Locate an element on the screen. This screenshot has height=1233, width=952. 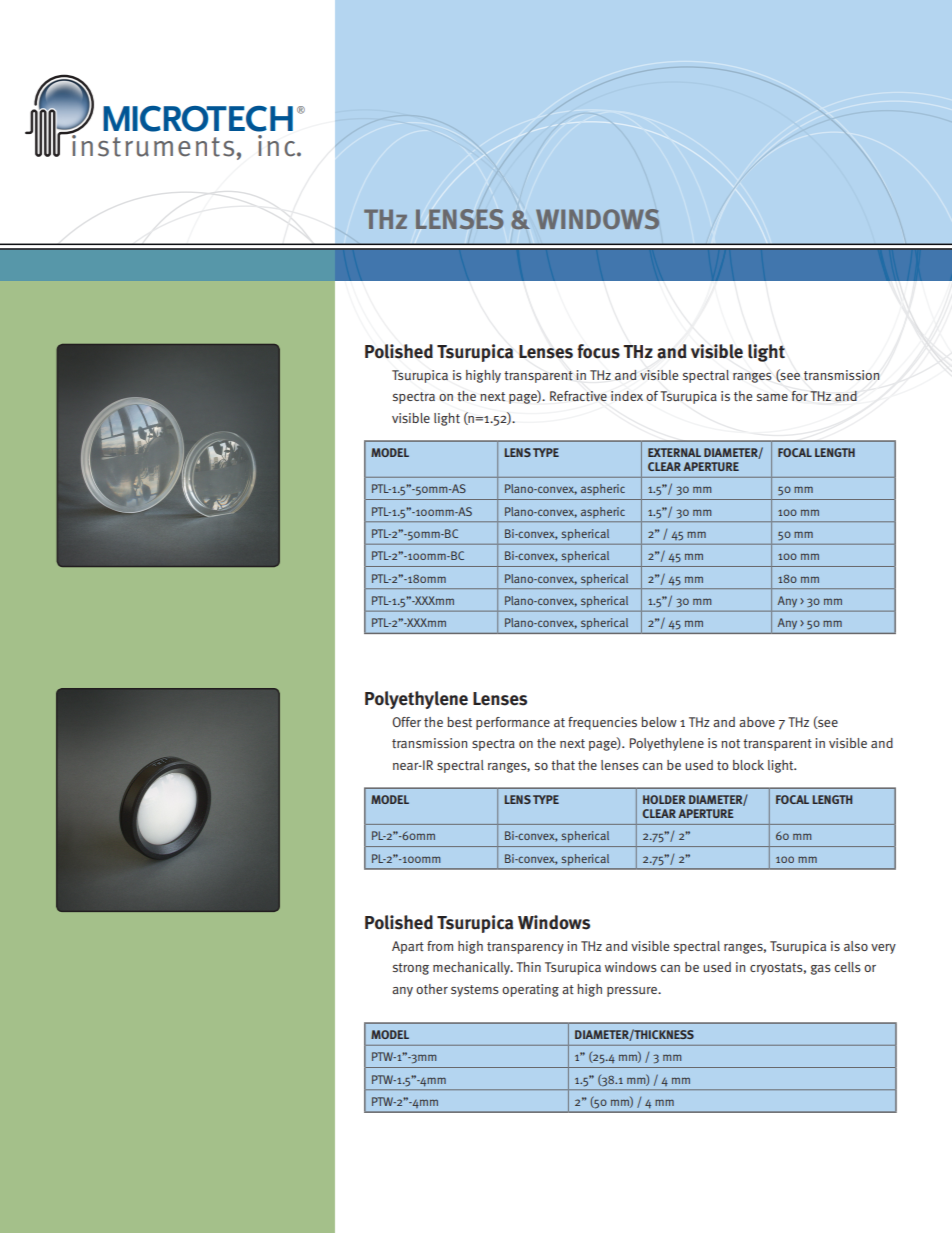
from is located at coordinates (440, 946).
